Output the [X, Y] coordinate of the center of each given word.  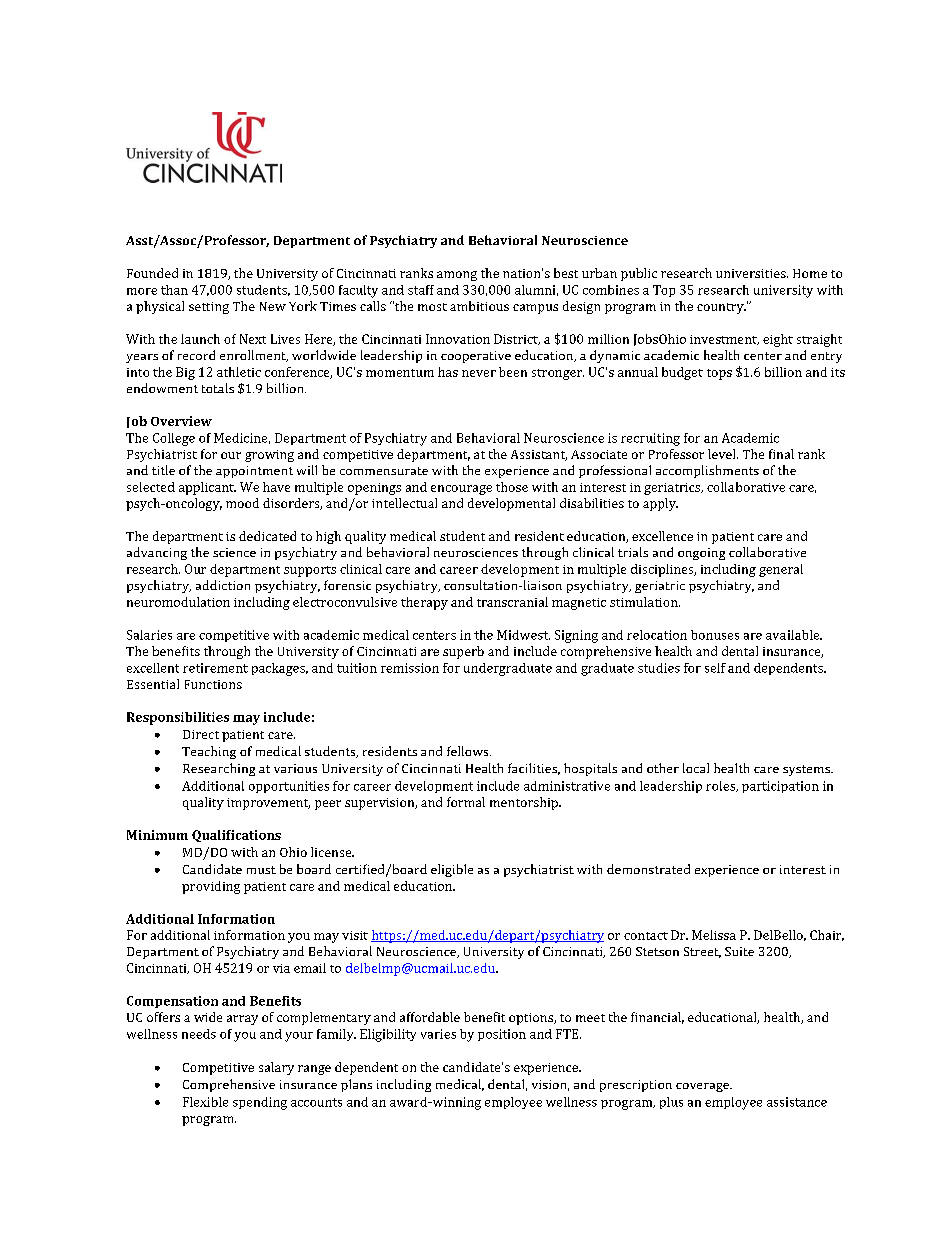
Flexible [205, 1102]
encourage [461, 490]
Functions [213, 684]
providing [211, 887]
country [721, 308]
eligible [452, 870]
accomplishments [707, 471]
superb [463, 652]
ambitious [479, 306]
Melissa [714, 935]
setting [209, 308]
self [715, 668]
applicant [207, 488]
